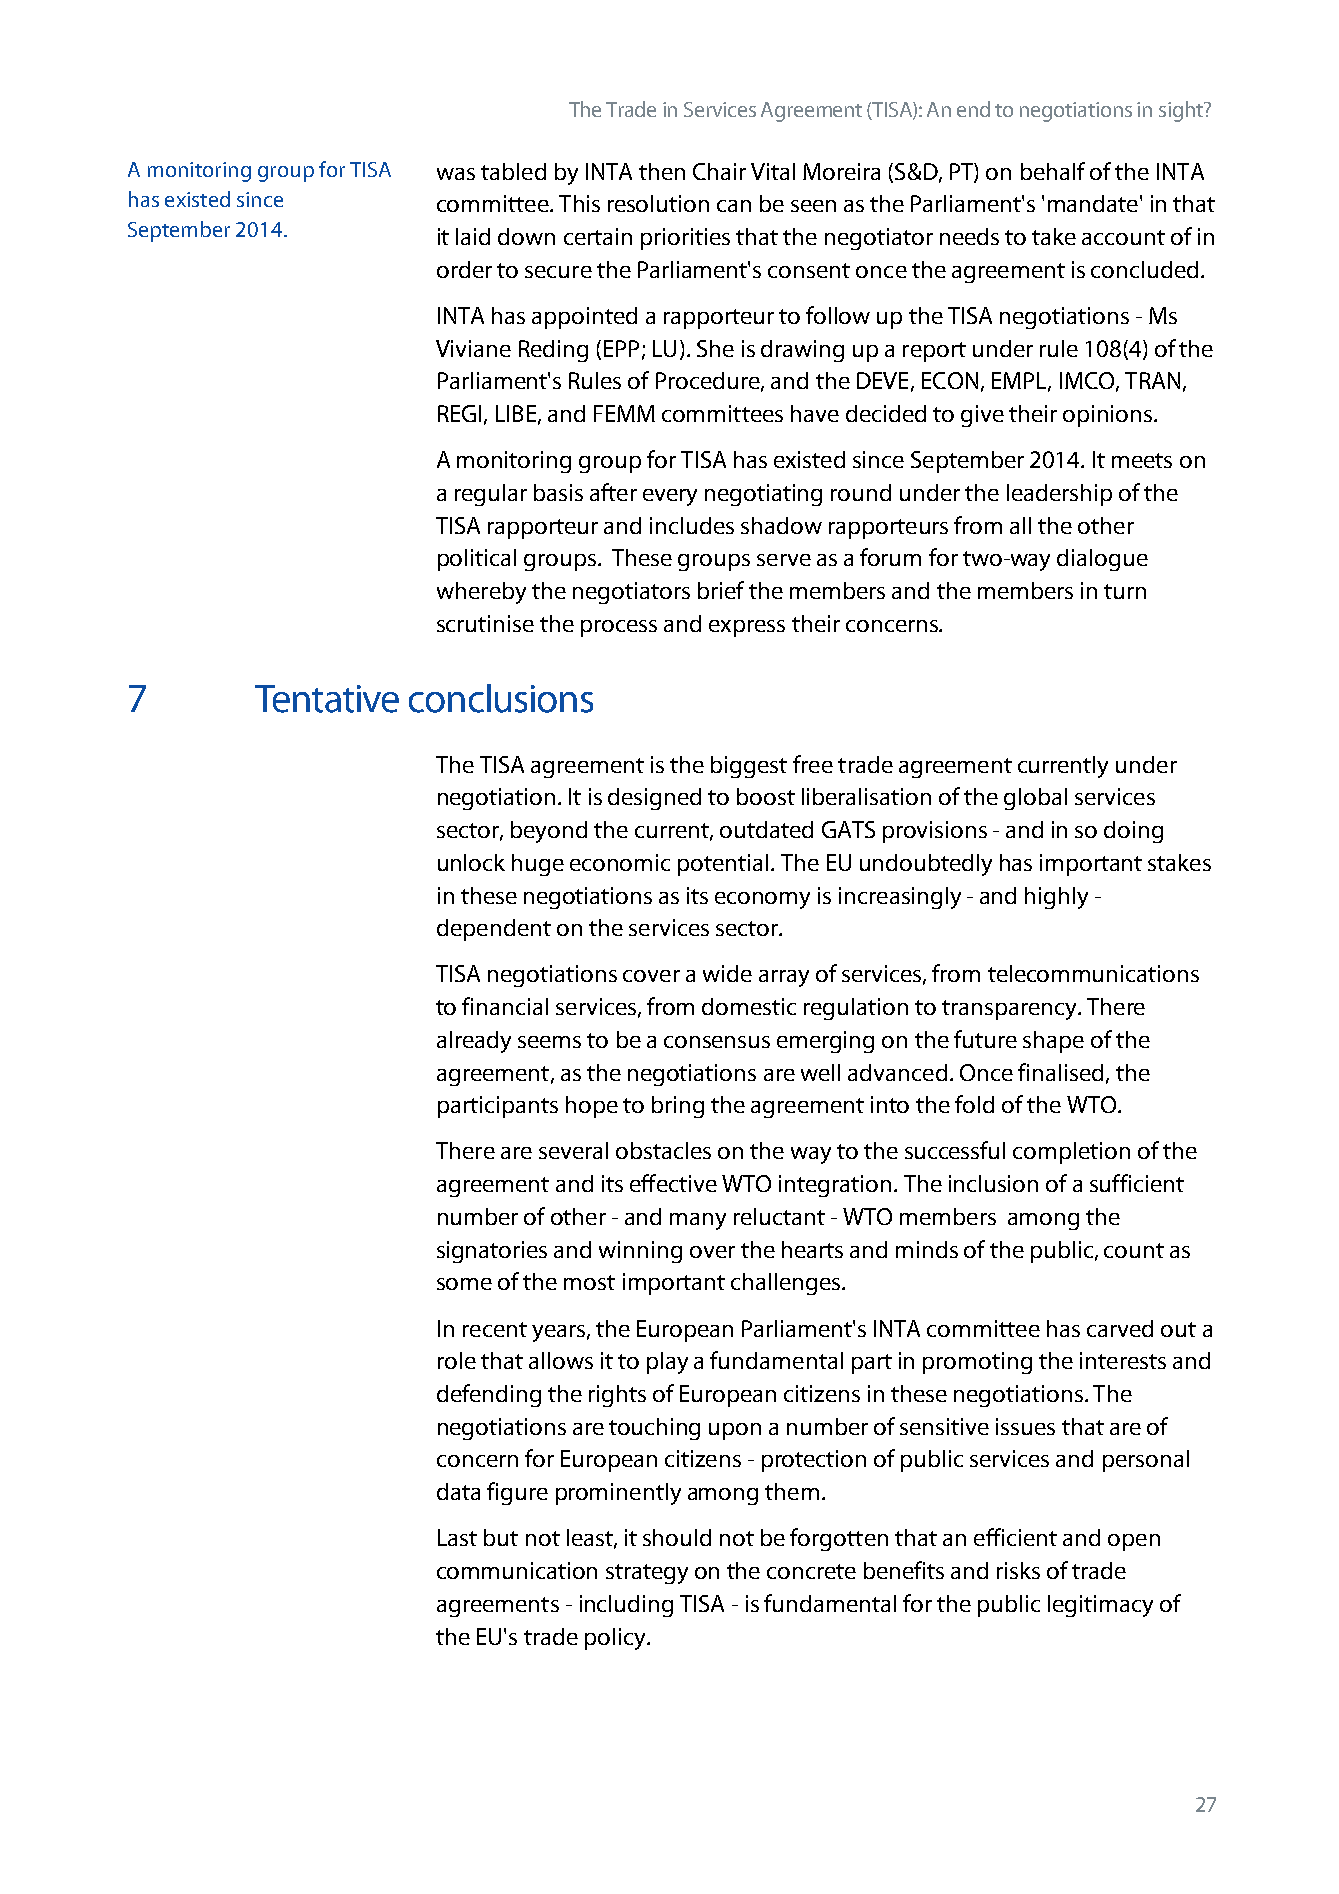 The image size is (1339, 1894). I want to click on Last, so click(457, 1537).
